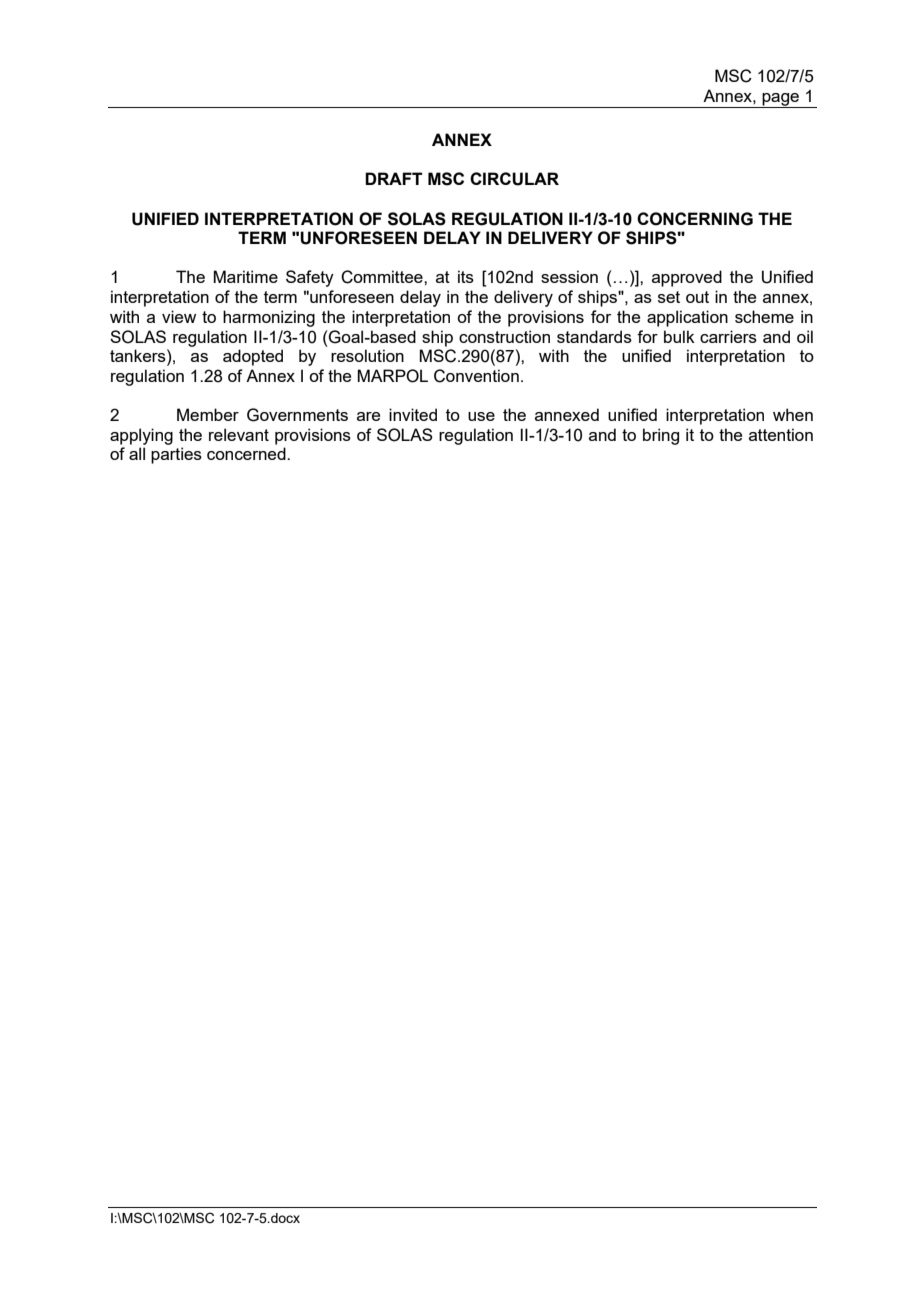  Describe the element at coordinates (780, 100) in the screenshot. I see `page` at that location.
